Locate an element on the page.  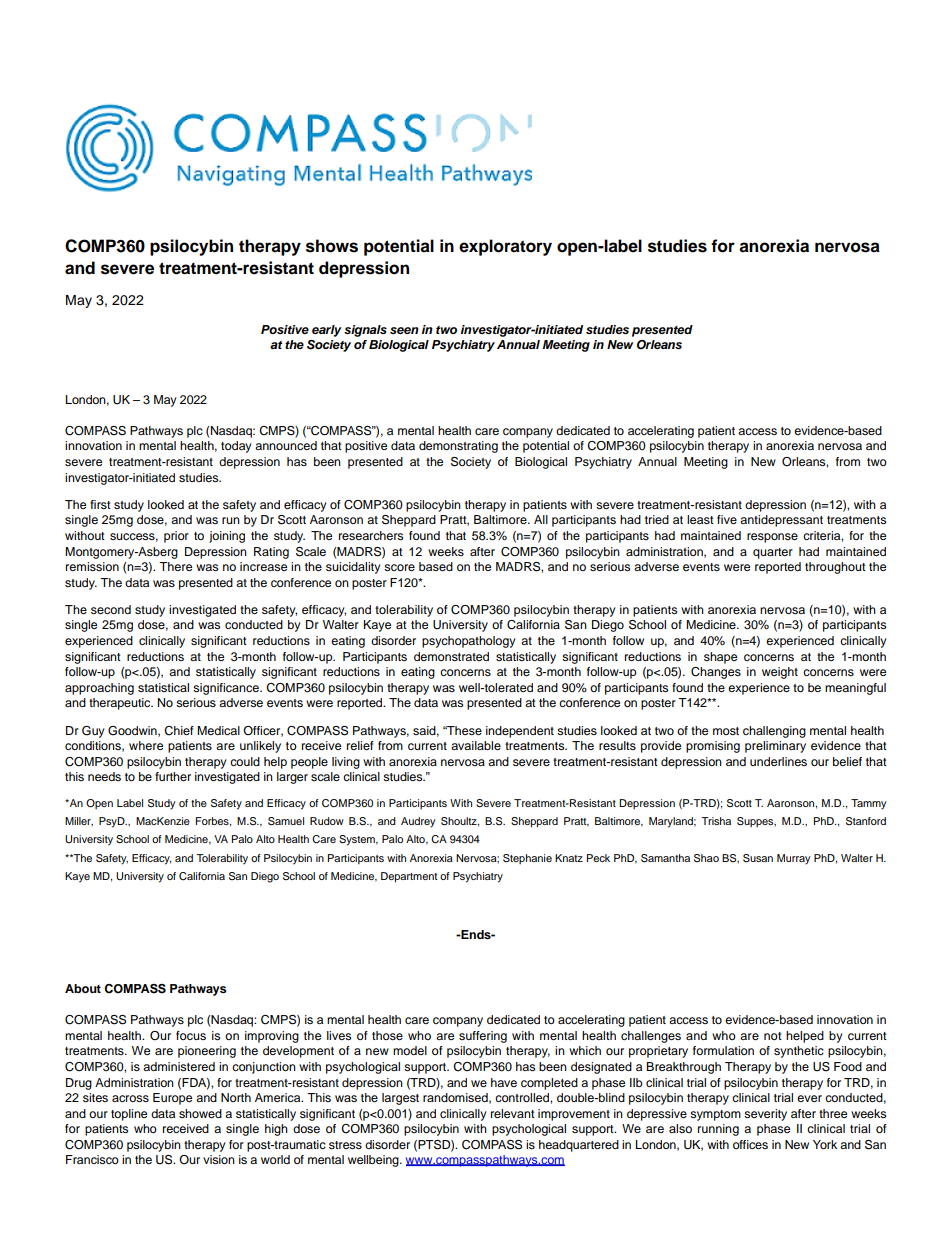
shows is located at coordinates (332, 246).
